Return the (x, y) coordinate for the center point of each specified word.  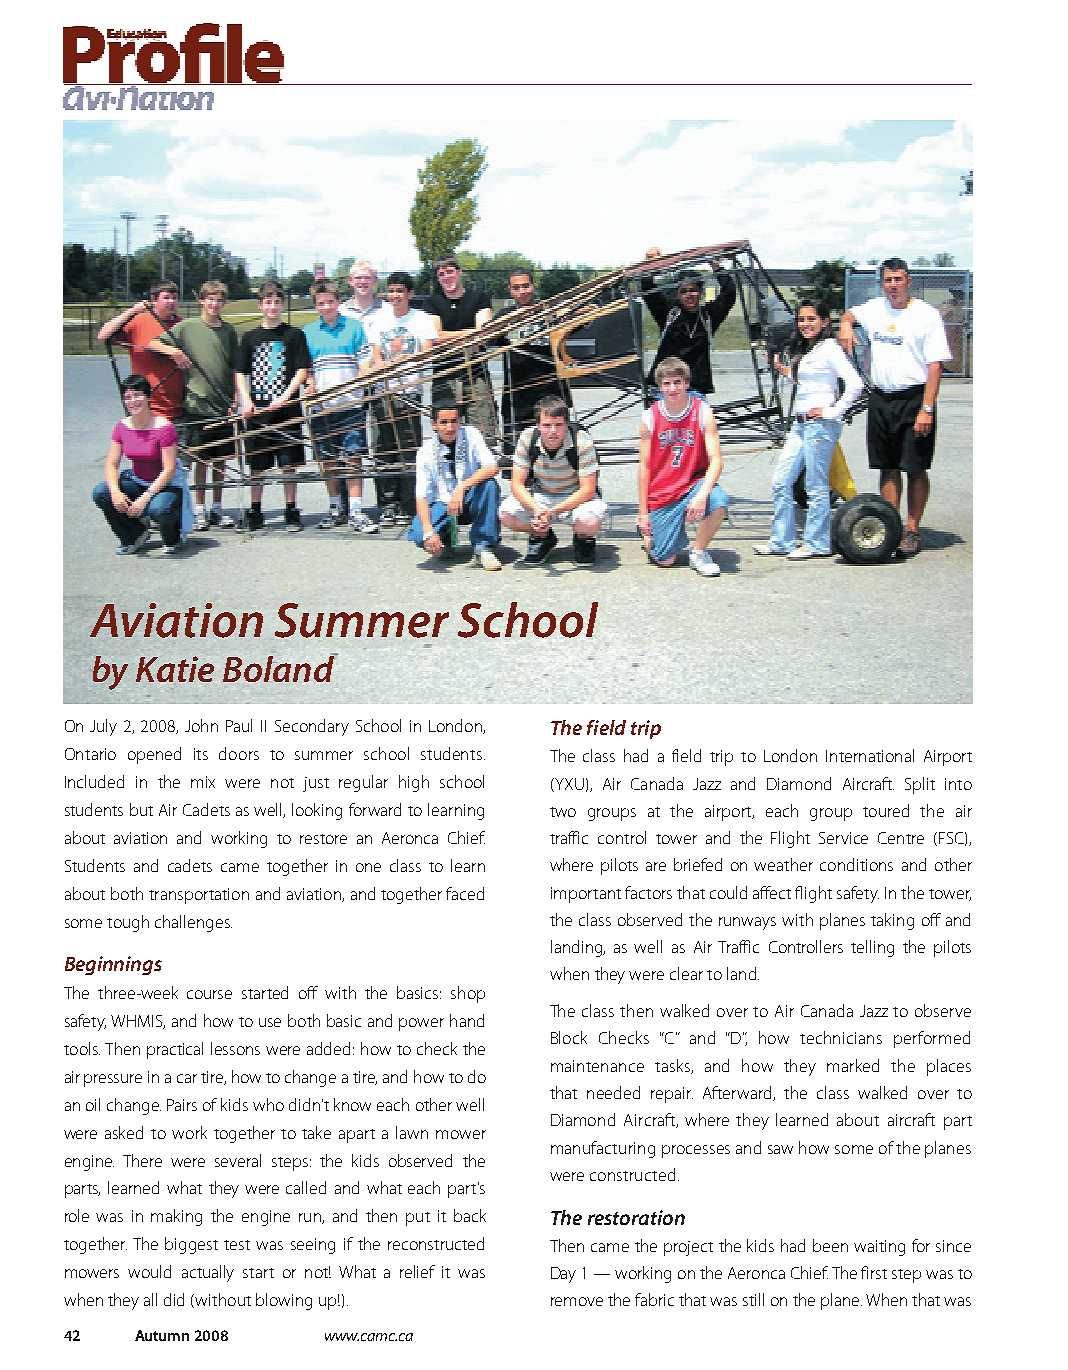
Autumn (162, 1335)
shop (468, 994)
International (870, 755)
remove (577, 1301)
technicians (841, 1037)
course (209, 994)
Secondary (312, 727)
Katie (175, 669)
